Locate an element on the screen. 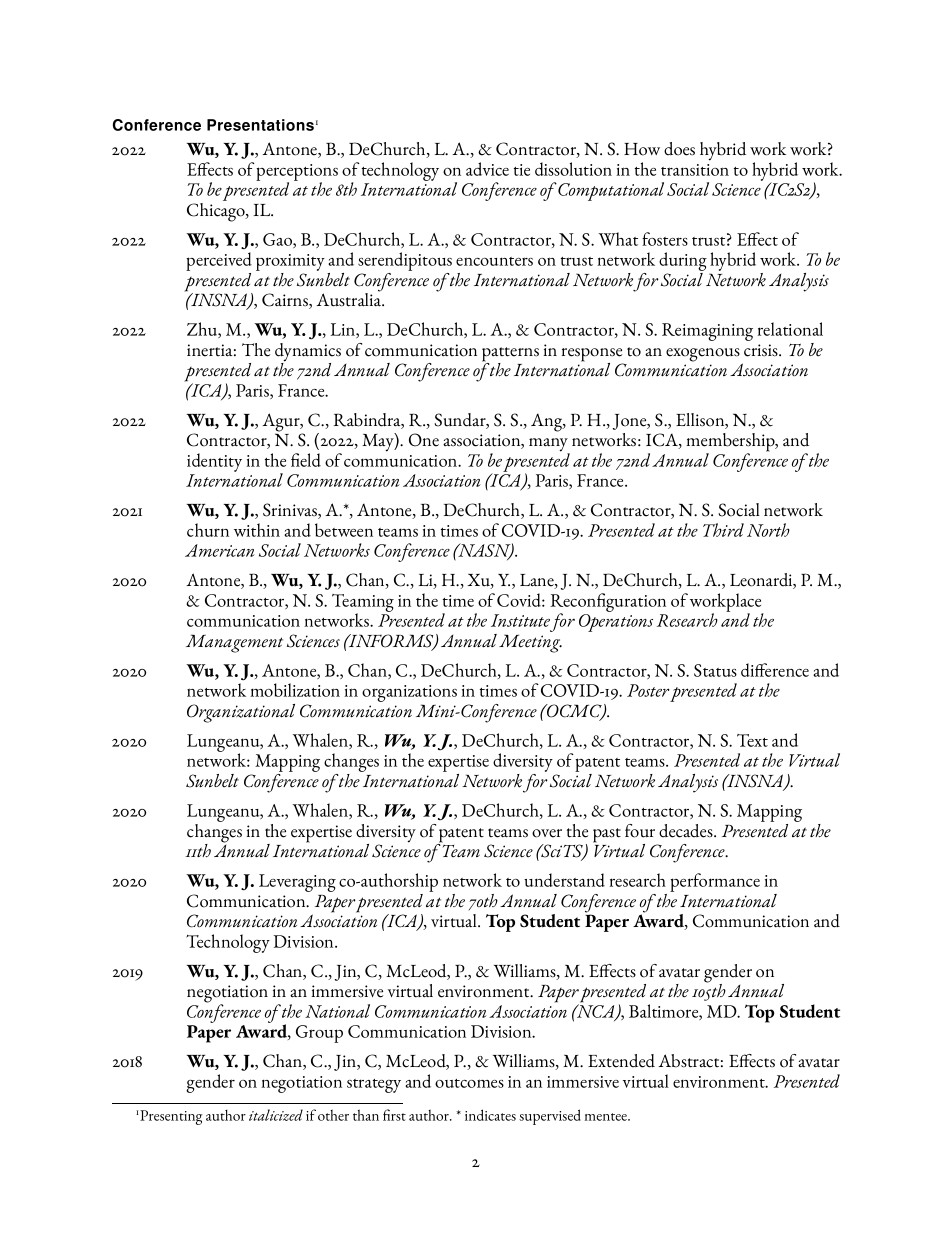  Status is located at coordinates (715, 670).
